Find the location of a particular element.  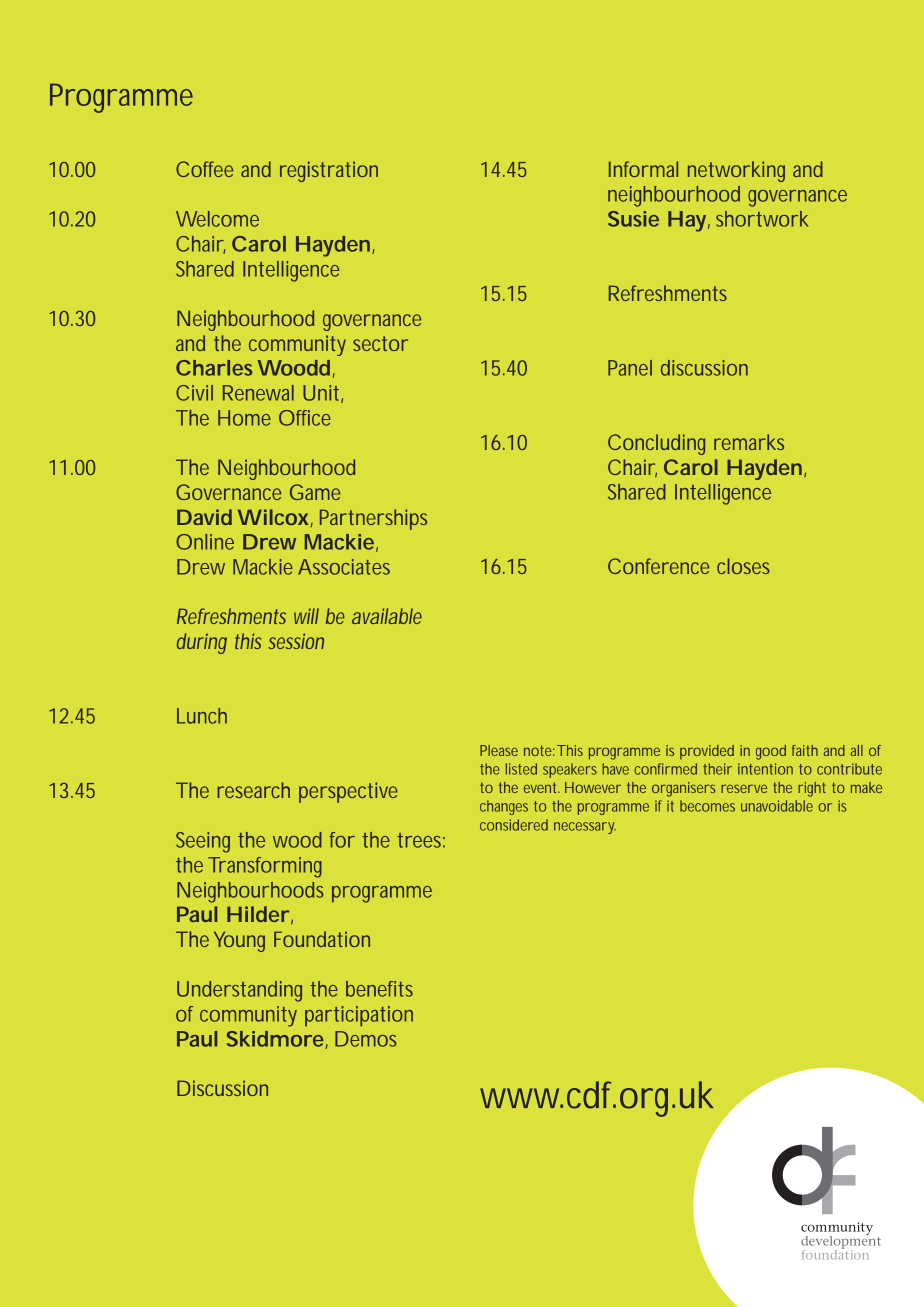

networking is located at coordinates (736, 171).
